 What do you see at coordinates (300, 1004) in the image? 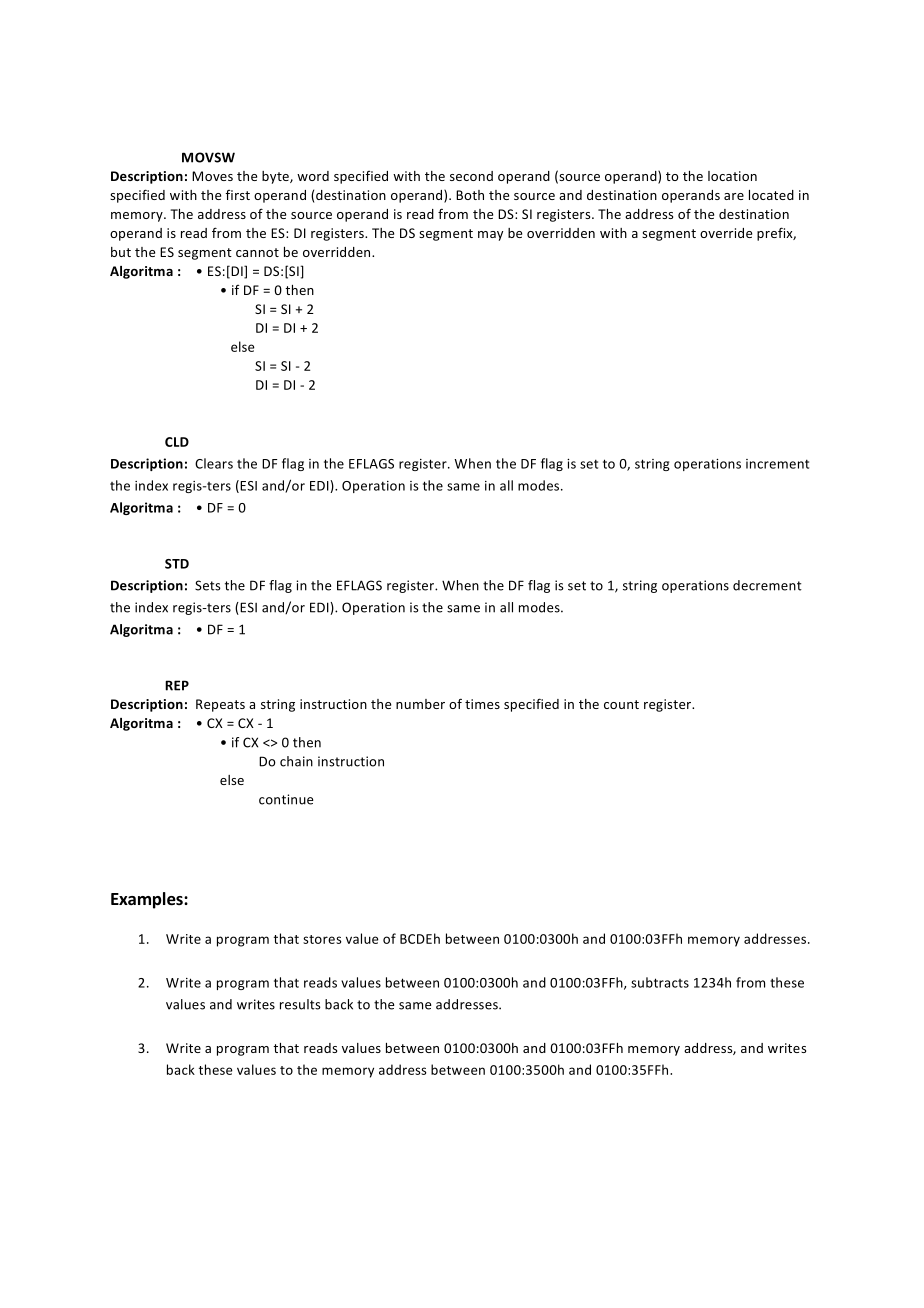
I see `results` at bounding box center [300, 1004].
